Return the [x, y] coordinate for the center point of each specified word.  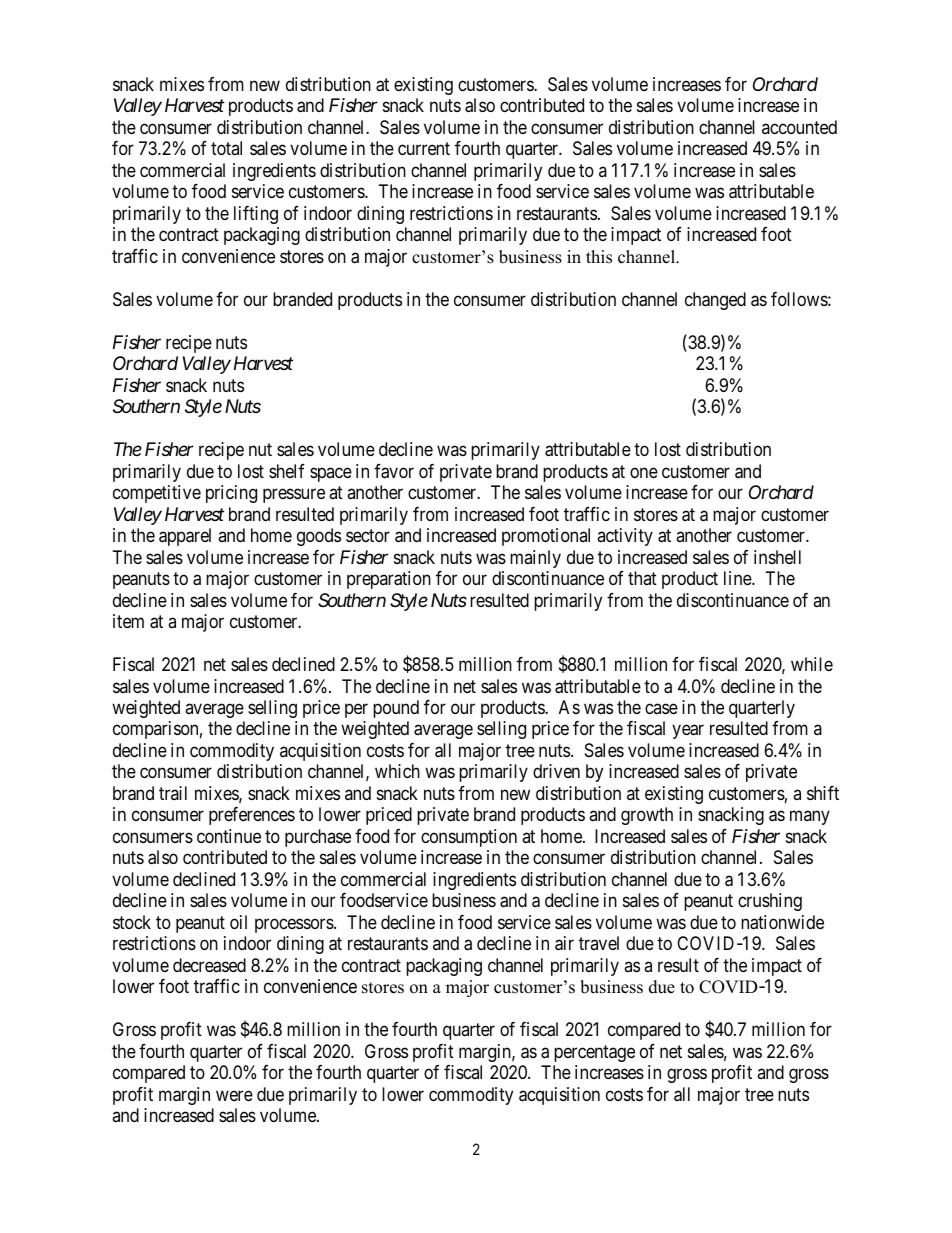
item [128, 621]
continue [229, 836]
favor [394, 471]
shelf [287, 471]
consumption [469, 838]
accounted [799, 127]
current [424, 149]
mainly [535, 559]
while [812, 664]
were [234, 1095]
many [810, 818]
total [226, 148]
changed [715, 301]
